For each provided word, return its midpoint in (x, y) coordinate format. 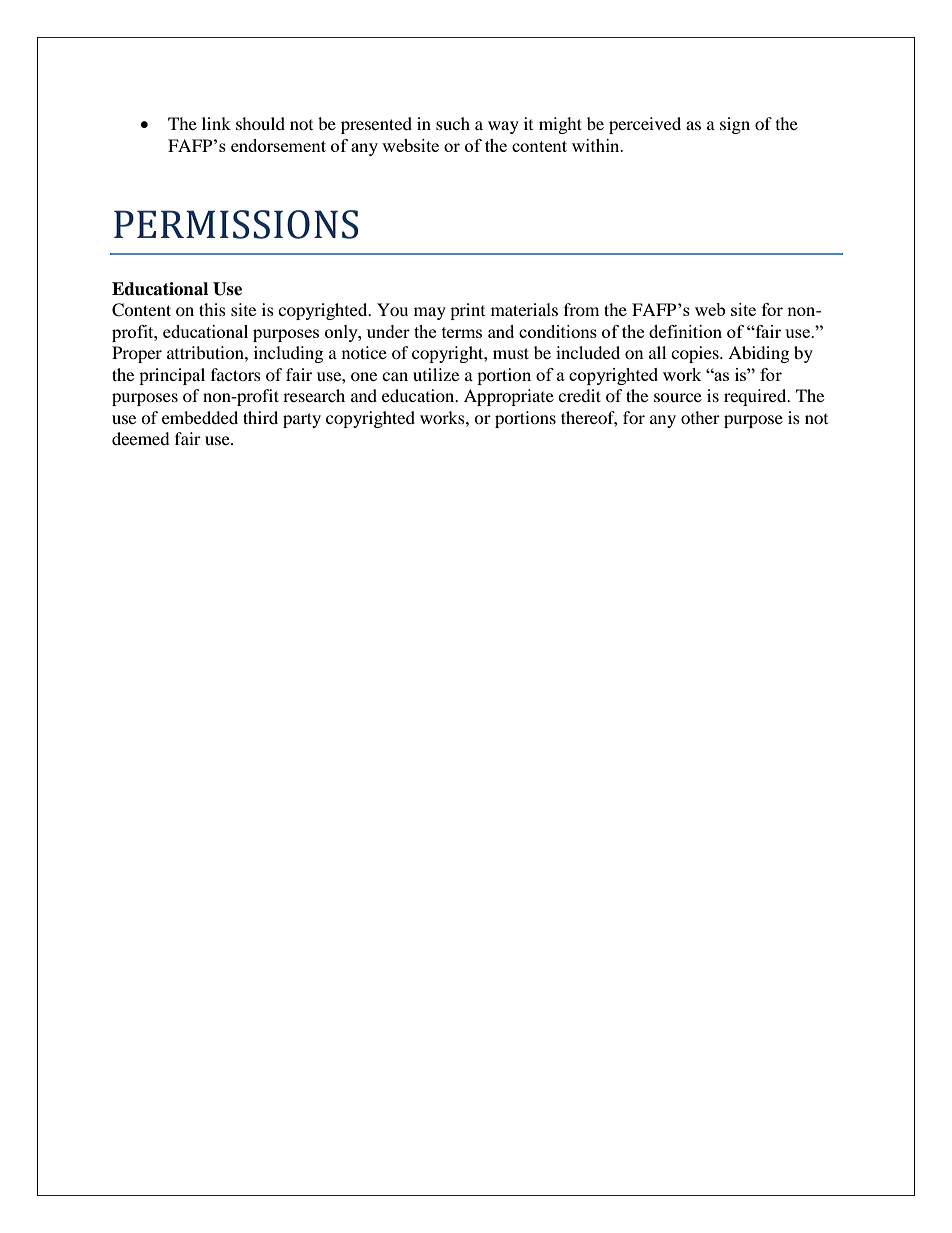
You (392, 309)
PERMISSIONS (236, 224)
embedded (200, 417)
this (212, 309)
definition (685, 331)
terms (462, 332)
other (700, 417)
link (216, 123)
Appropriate (509, 397)
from (581, 309)
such (453, 123)
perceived (645, 125)
